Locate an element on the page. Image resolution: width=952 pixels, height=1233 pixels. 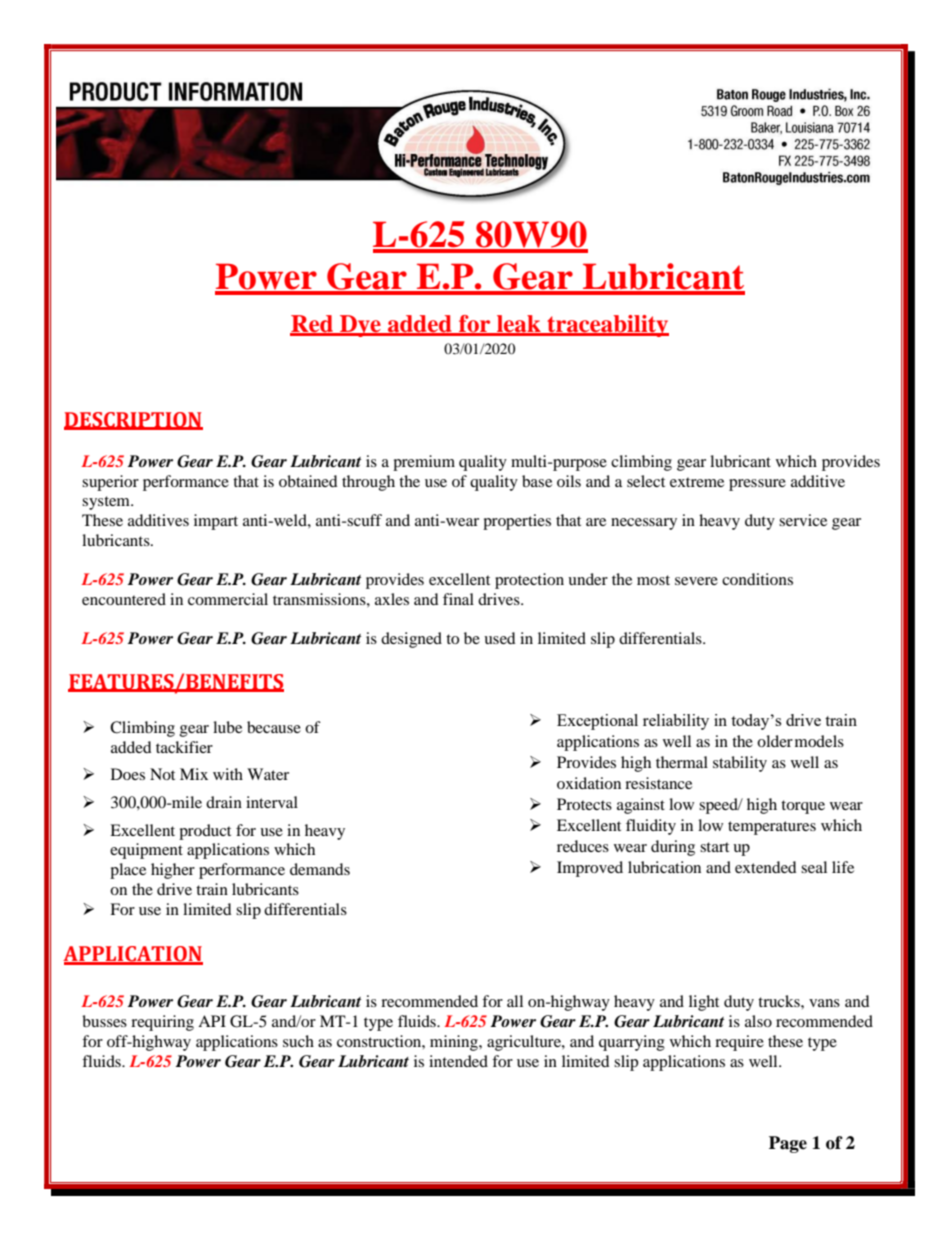
properties is located at coordinates (517, 522).
